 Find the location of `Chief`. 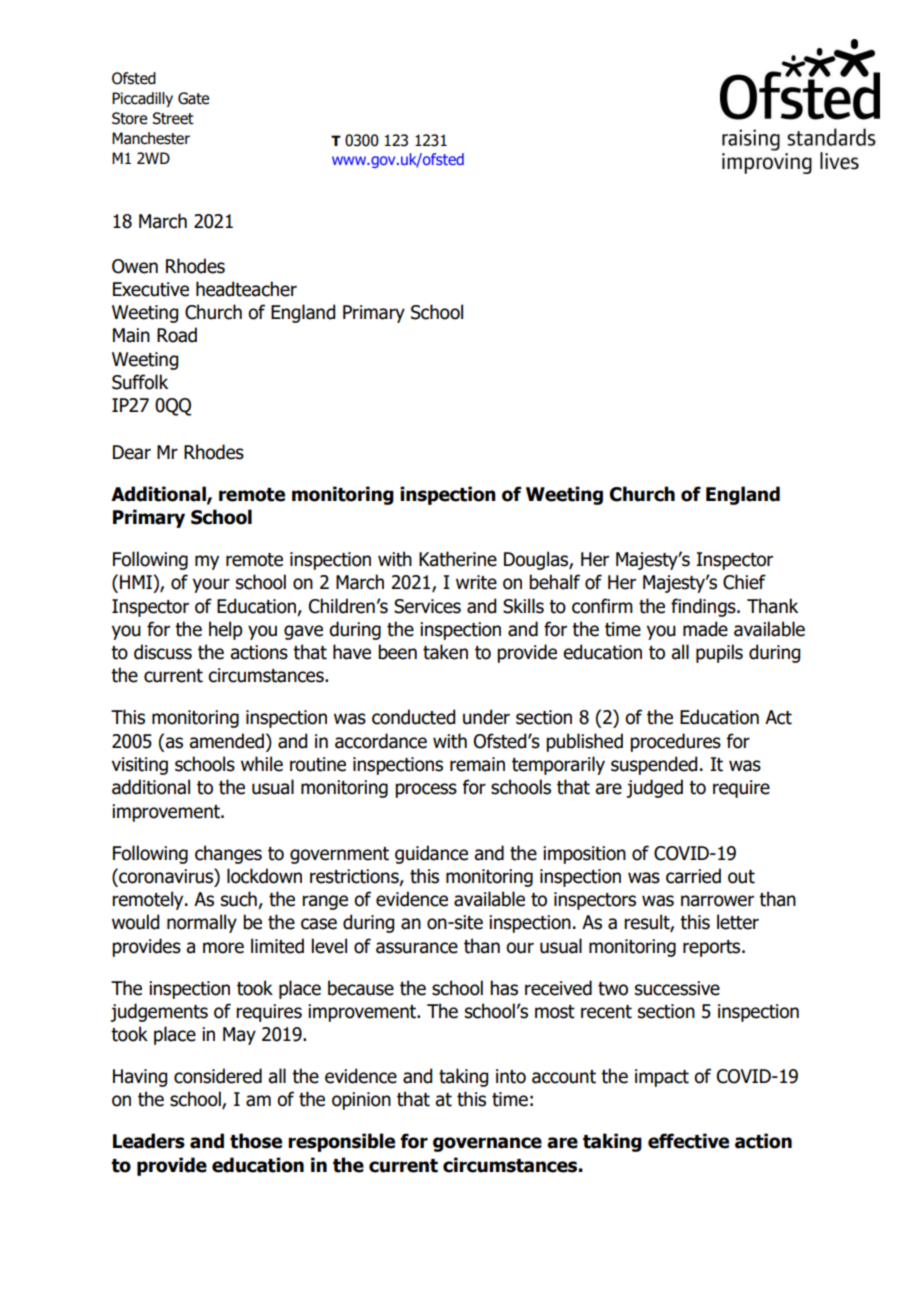

Chief is located at coordinates (744, 582).
